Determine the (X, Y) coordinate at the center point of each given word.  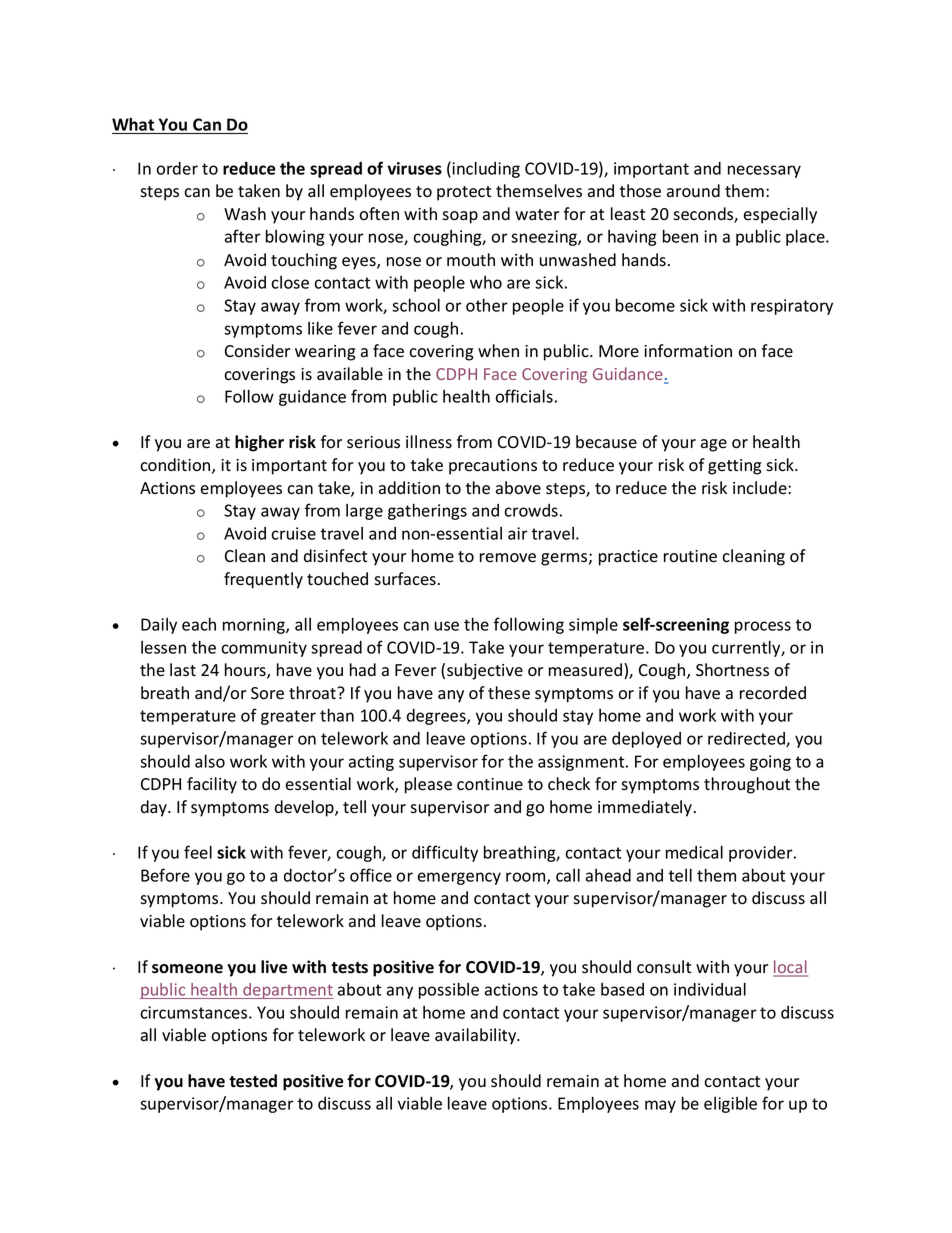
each (199, 624)
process (763, 627)
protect (464, 193)
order (177, 168)
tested (253, 1081)
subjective (485, 671)
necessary (764, 171)
